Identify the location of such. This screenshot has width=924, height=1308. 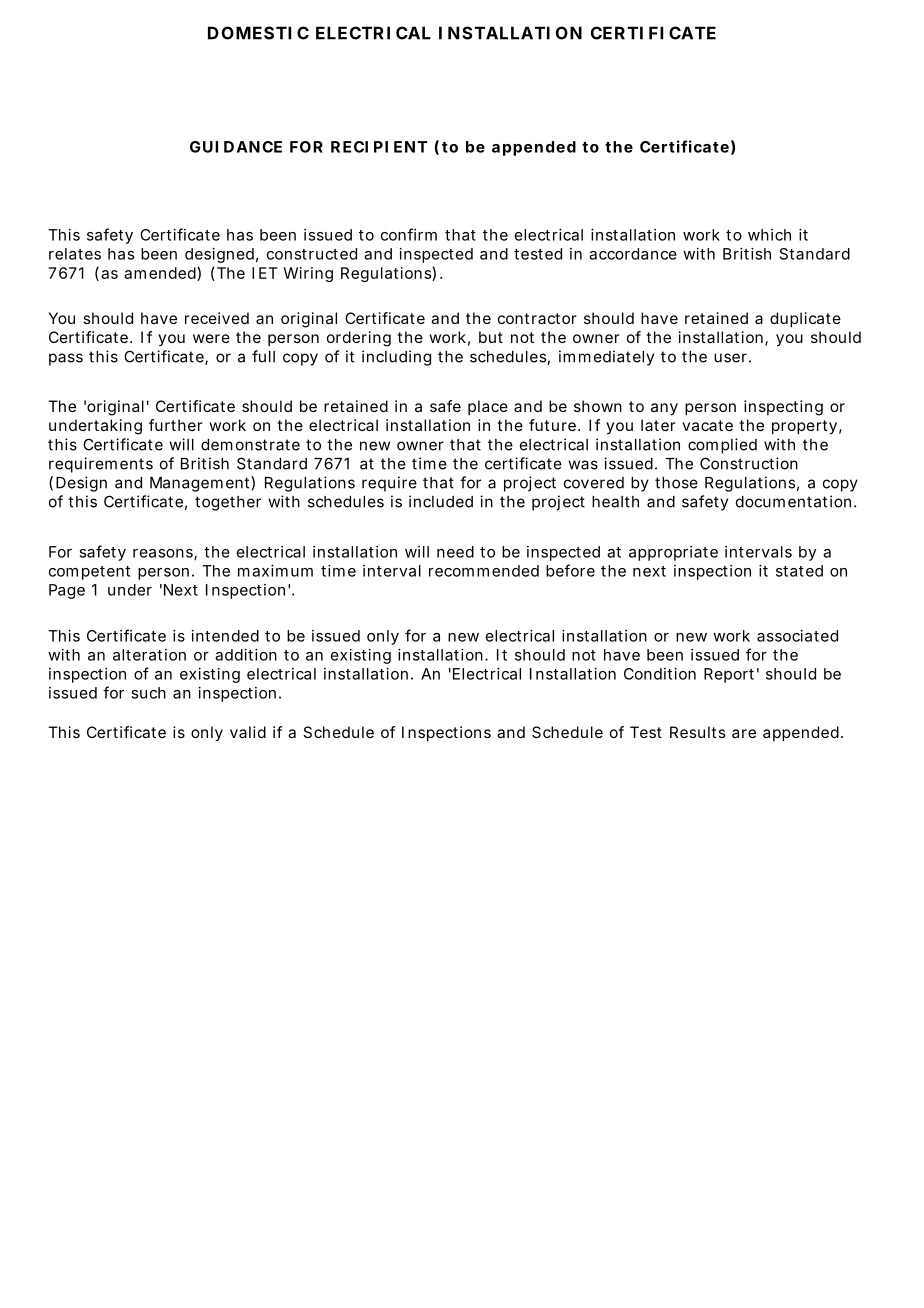
(148, 693).
